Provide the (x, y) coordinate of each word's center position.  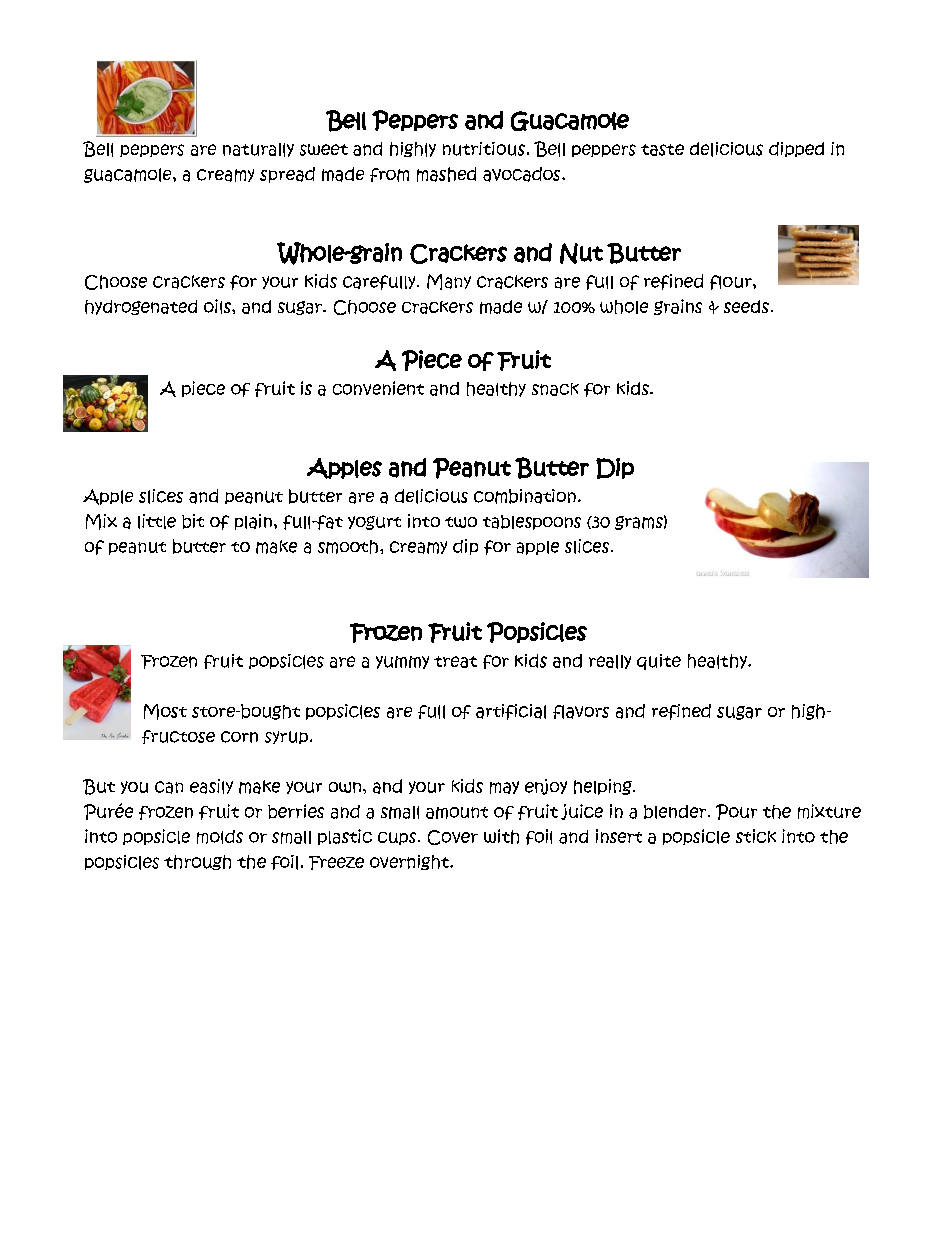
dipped (796, 149)
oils (218, 306)
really (610, 662)
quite (659, 662)
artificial (511, 712)
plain (253, 522)
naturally (258, 150)
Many (449, 282)
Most (165, 712)
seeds (746, 306)
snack (555, 389)
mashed (446, 174)
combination (525, 496)
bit (193, 521)
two (461, 522)
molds (220, 837)
